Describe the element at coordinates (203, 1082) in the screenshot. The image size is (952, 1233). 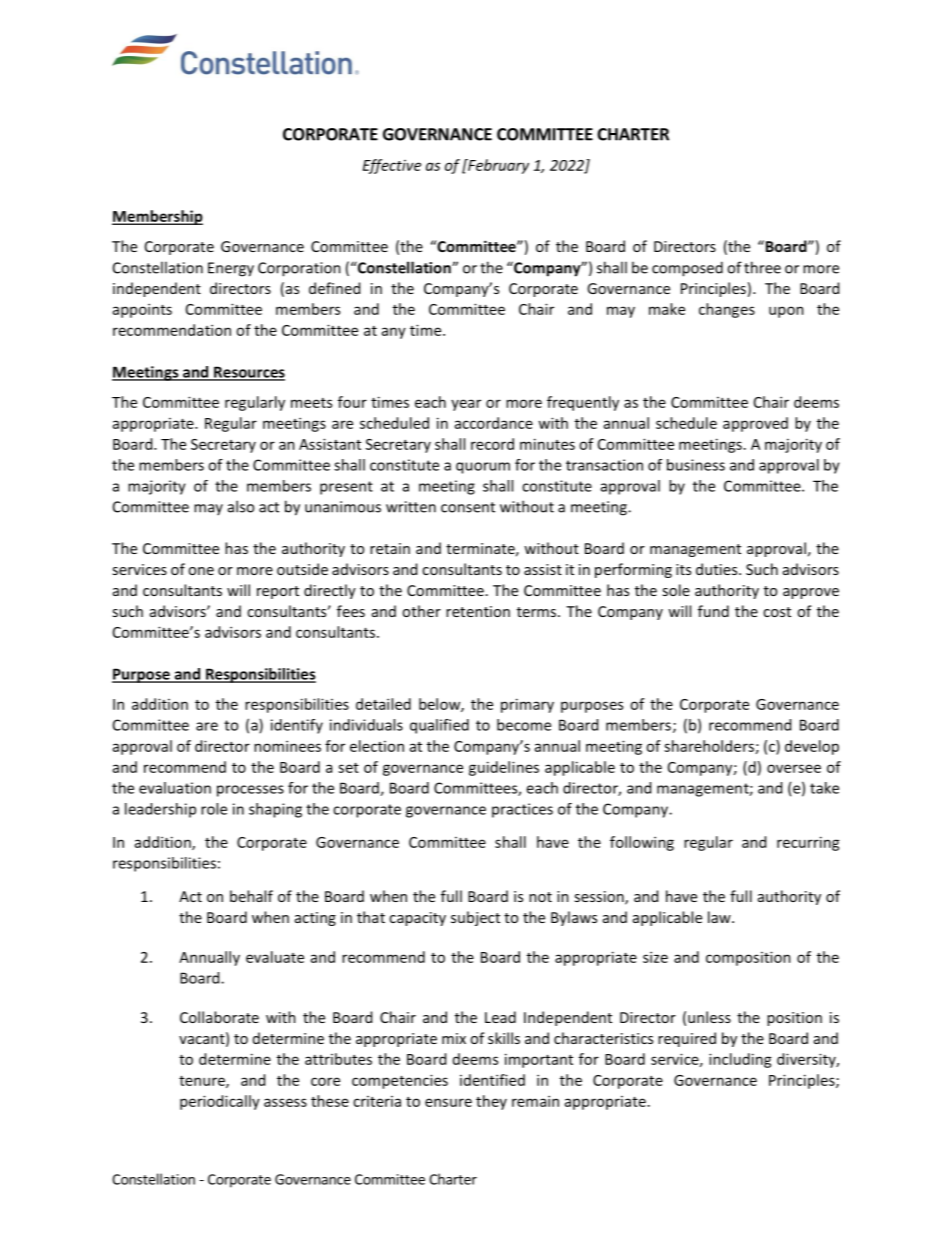
I see `tenure` at that location.
